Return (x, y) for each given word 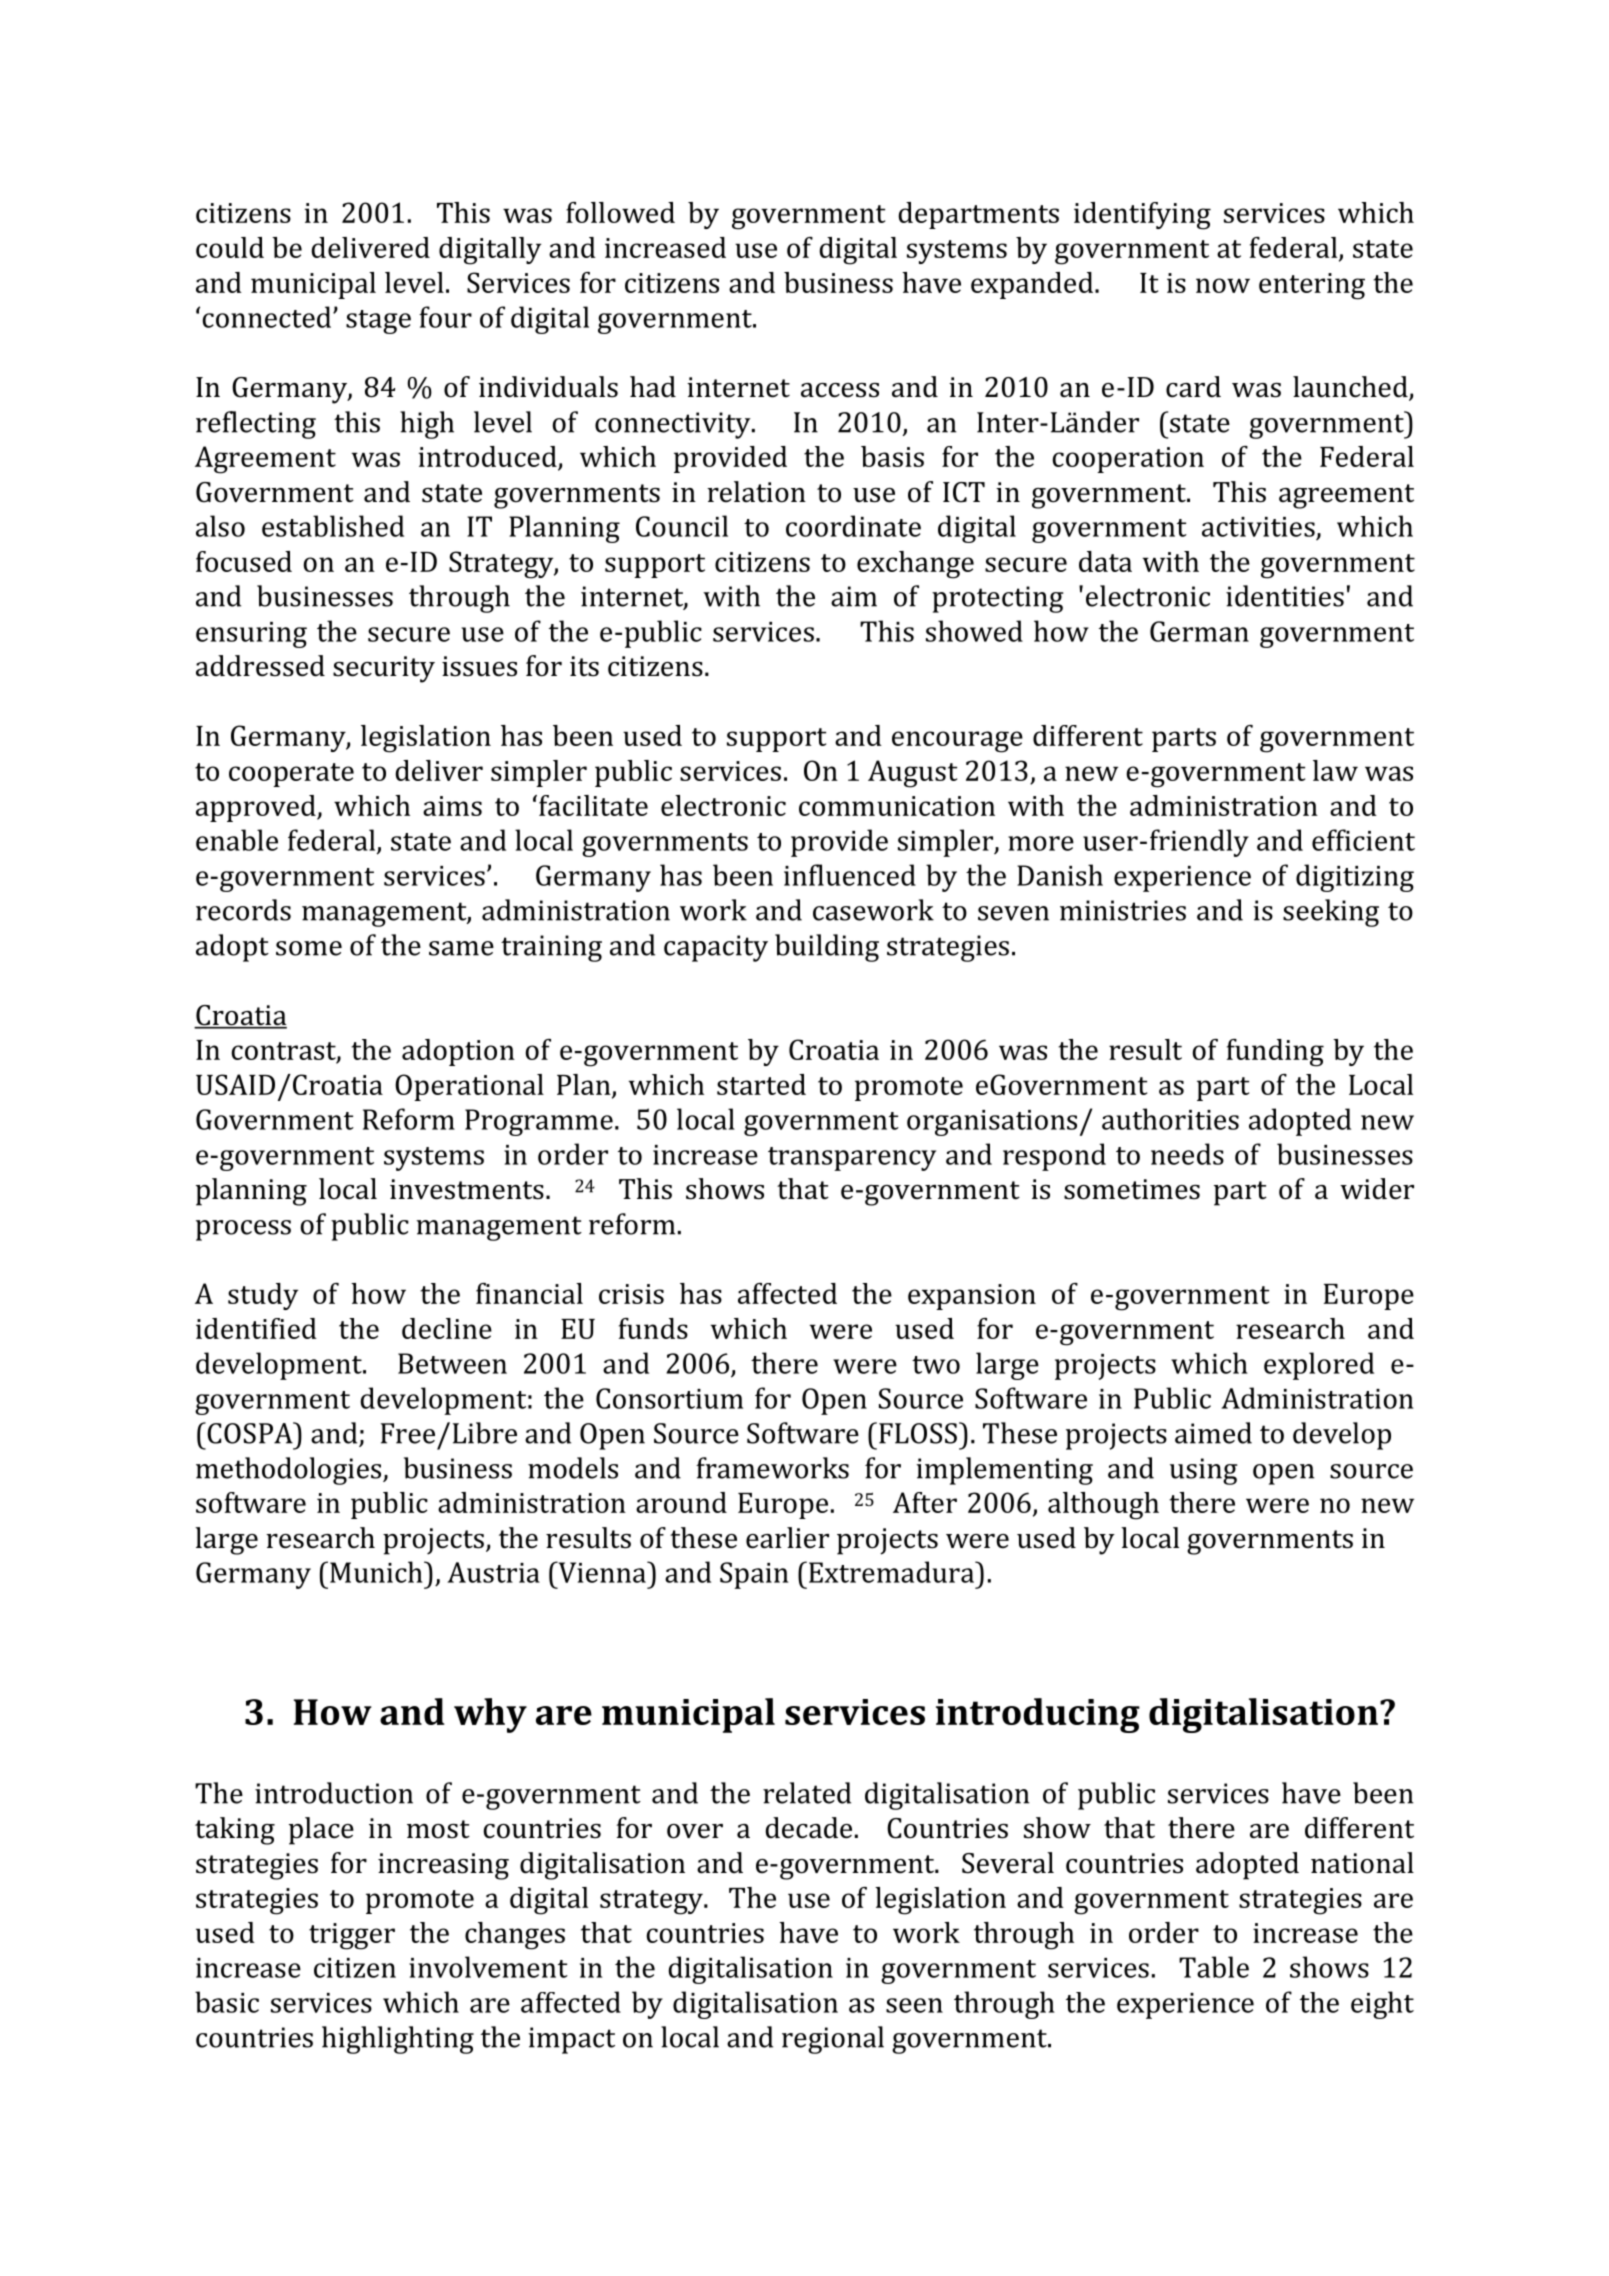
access (840, 390)
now (1223, 285)
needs (1187, 1154)
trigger (352, 1936)
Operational (469, 1087)
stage (378, 322)
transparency (852, 1159)
